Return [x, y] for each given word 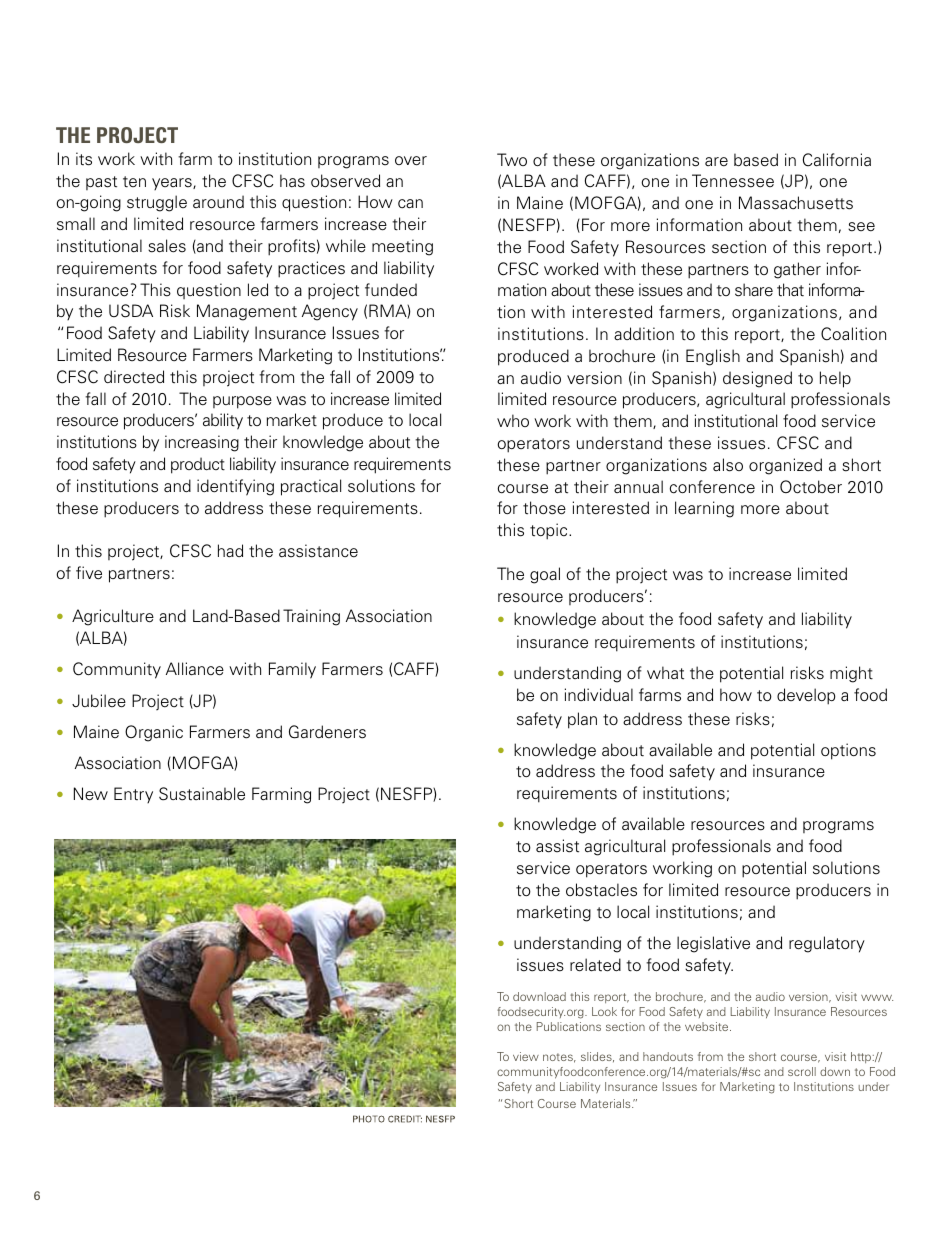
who [513, 420]
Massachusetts [796, 203]
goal [545, 575]
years [173, 184]
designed [757, 379]
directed [134, 377]
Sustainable [202, 794]
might [851, 674]
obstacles [601, 890]
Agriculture [113, 617]
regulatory [827, 944]
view [526, 1056]
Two [512, 159]
